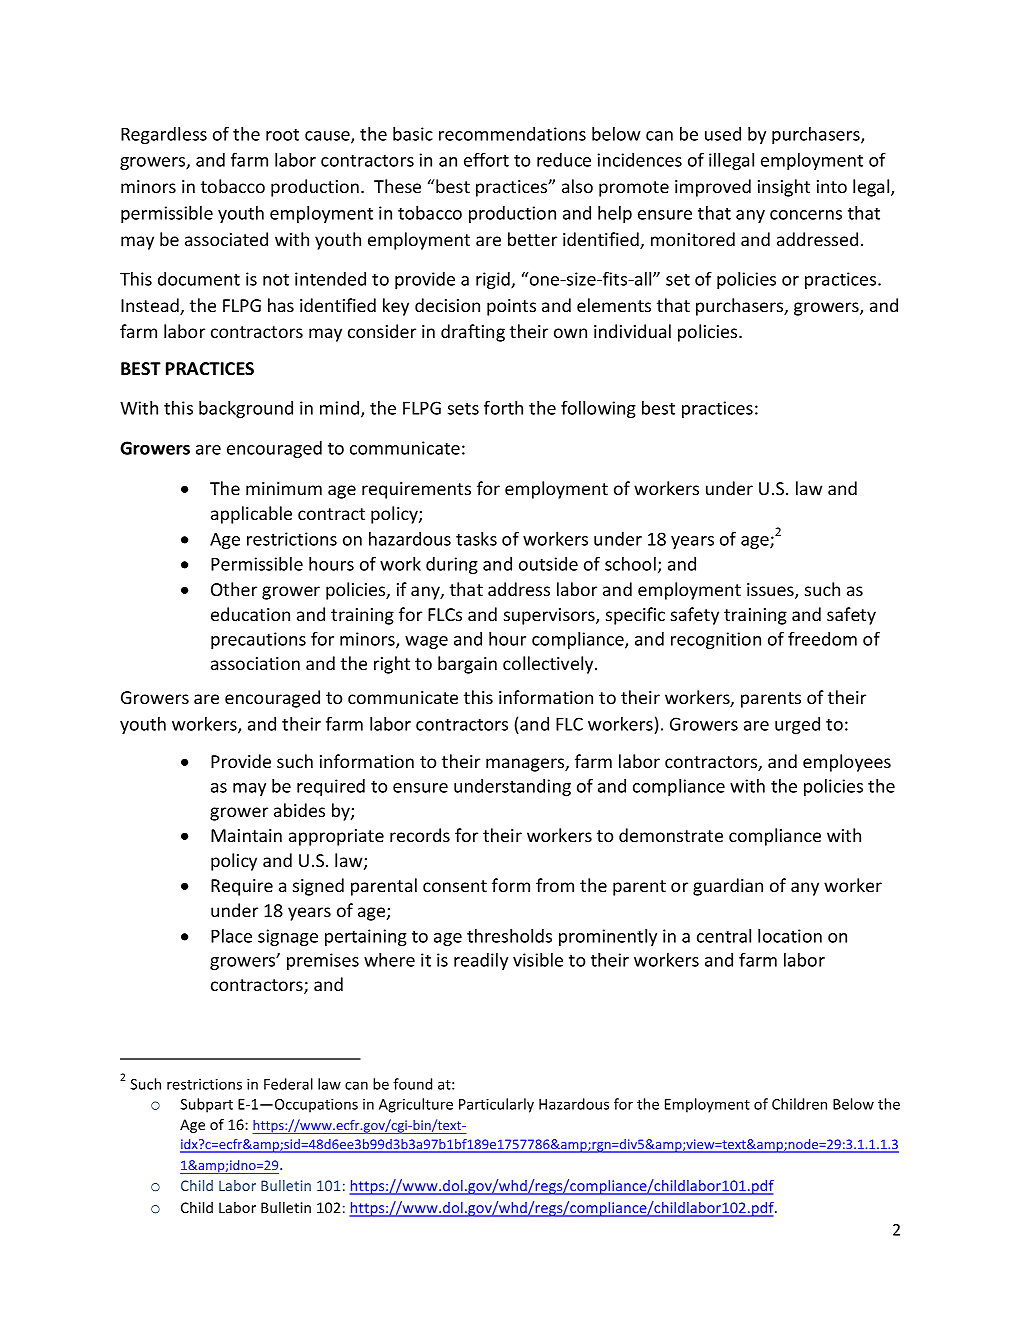  Describe the element at coordinates (299, 810) in the image. I see `abides` at that location.
